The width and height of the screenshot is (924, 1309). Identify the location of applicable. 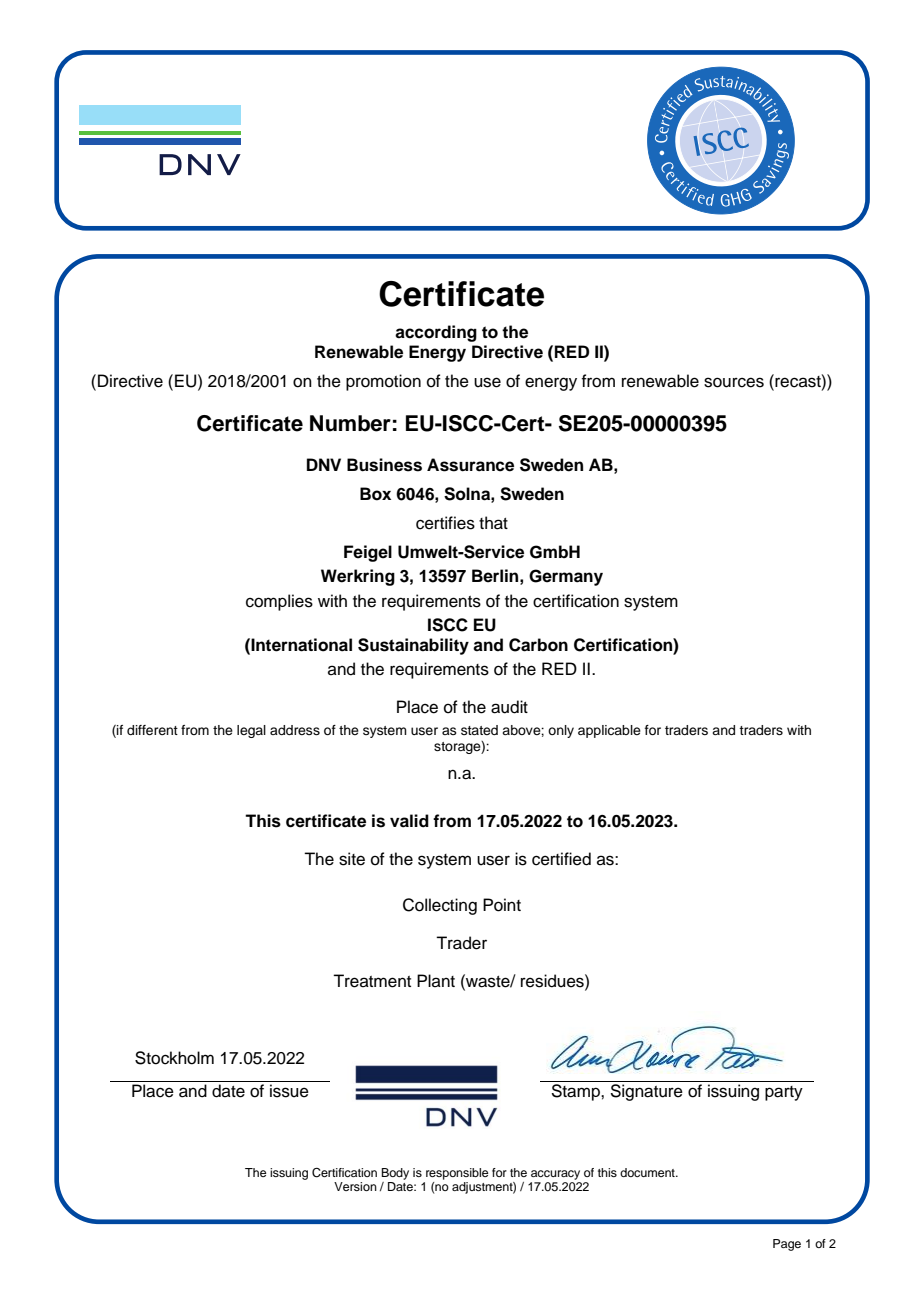
(609, 731).
